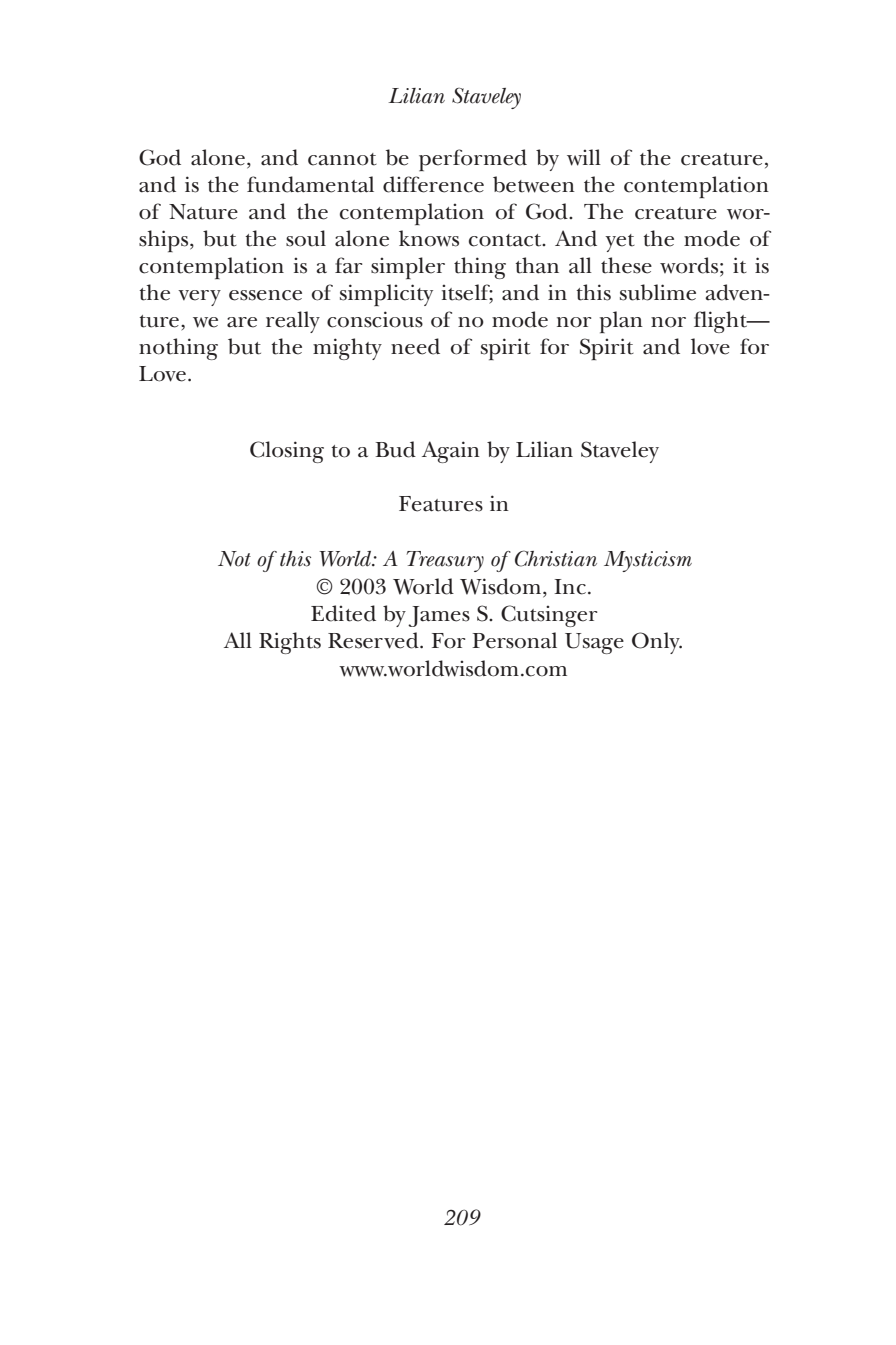 Image resolution: width=896 pixels, height=1345 pixels. Describe the element at coordinates (648, 561) in the page. I see `Mysticism` at that location.
